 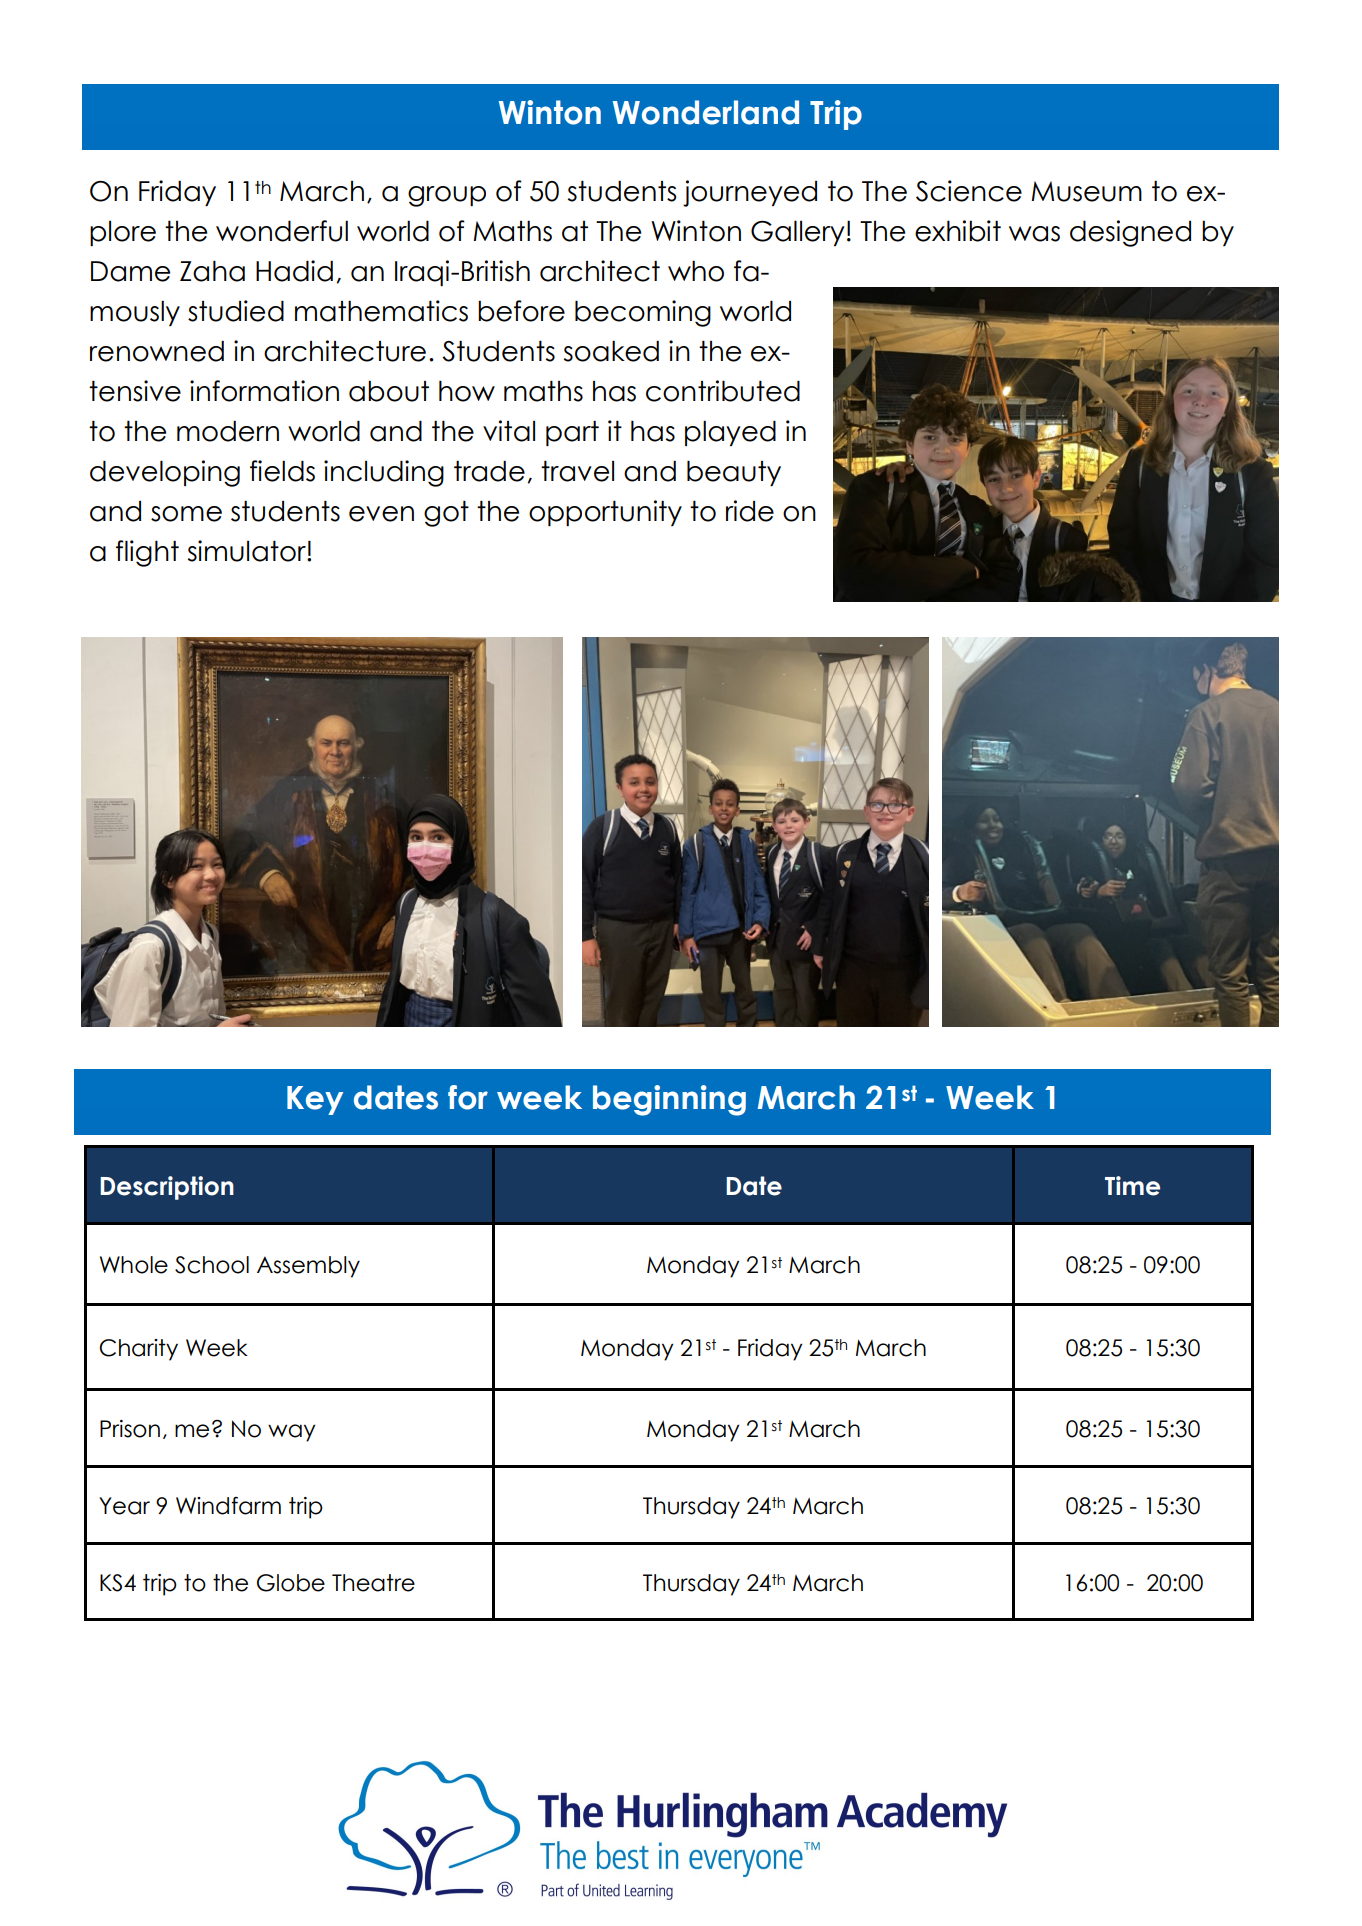 What do you see at coordinates (373, 1583) in the screenshot?
I see `Theatre` at bounding box center [373, 1583].
